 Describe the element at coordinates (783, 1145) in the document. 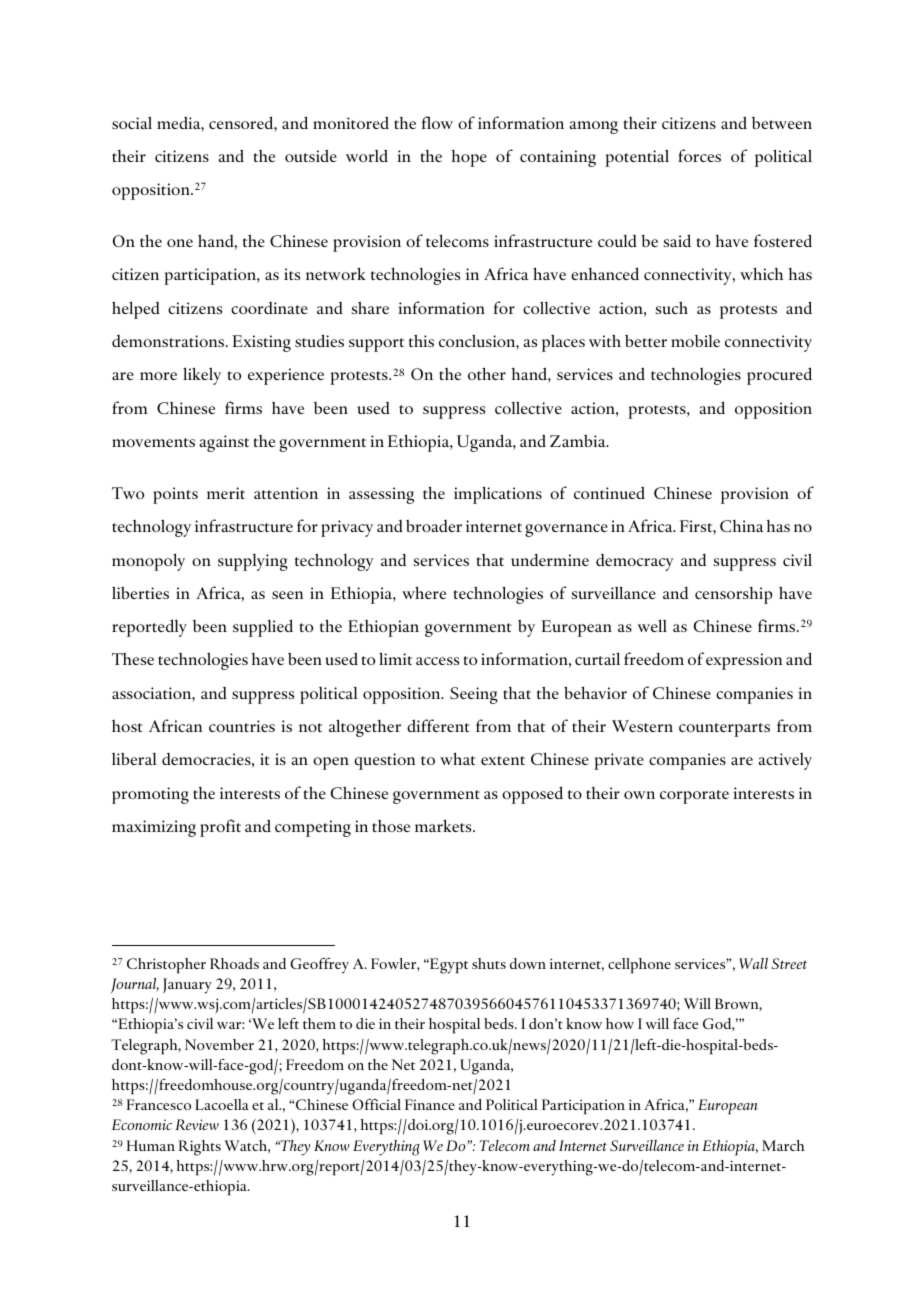

I see `March` at that location.
